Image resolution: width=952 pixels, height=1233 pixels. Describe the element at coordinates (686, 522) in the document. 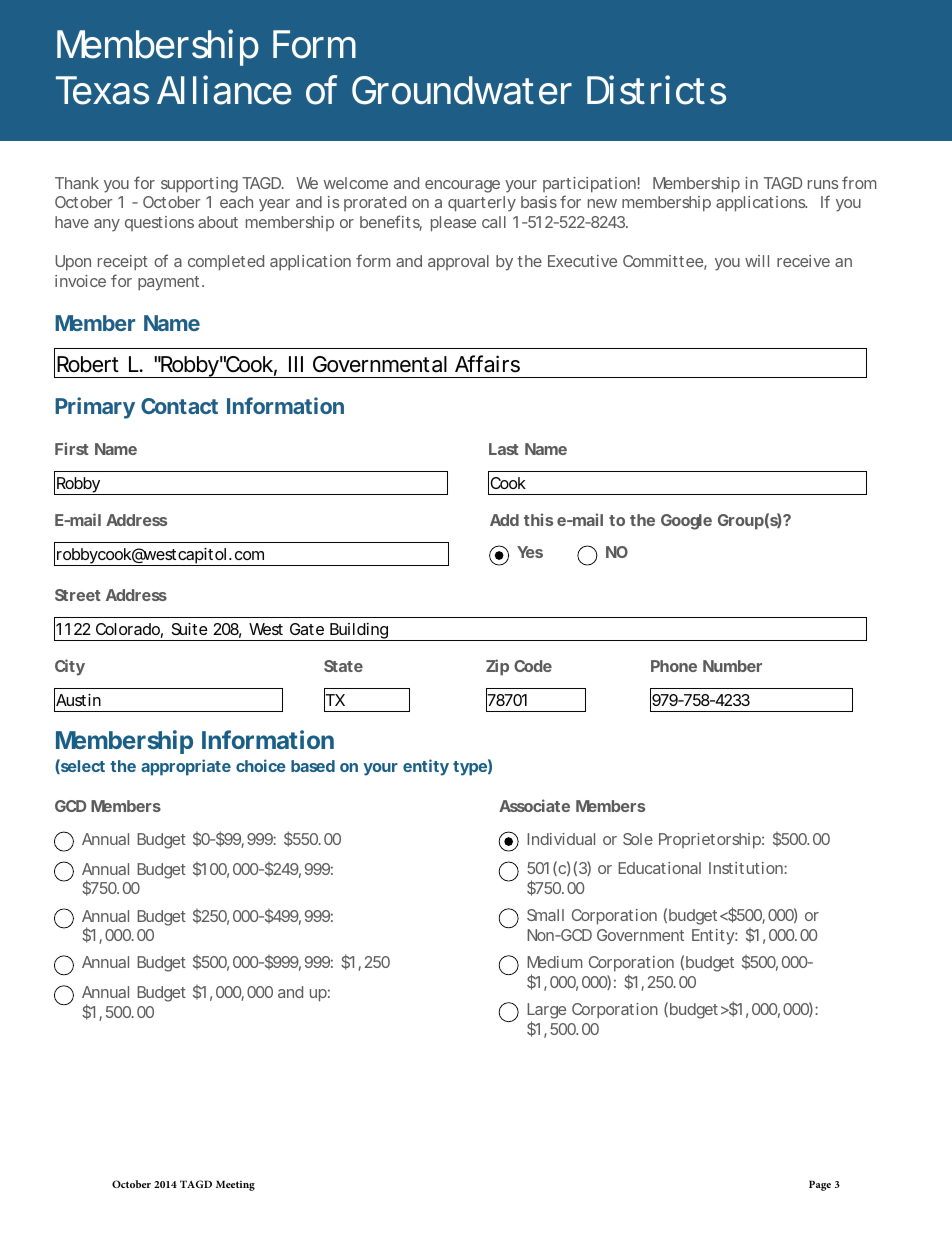

I see `Google` at that location.
